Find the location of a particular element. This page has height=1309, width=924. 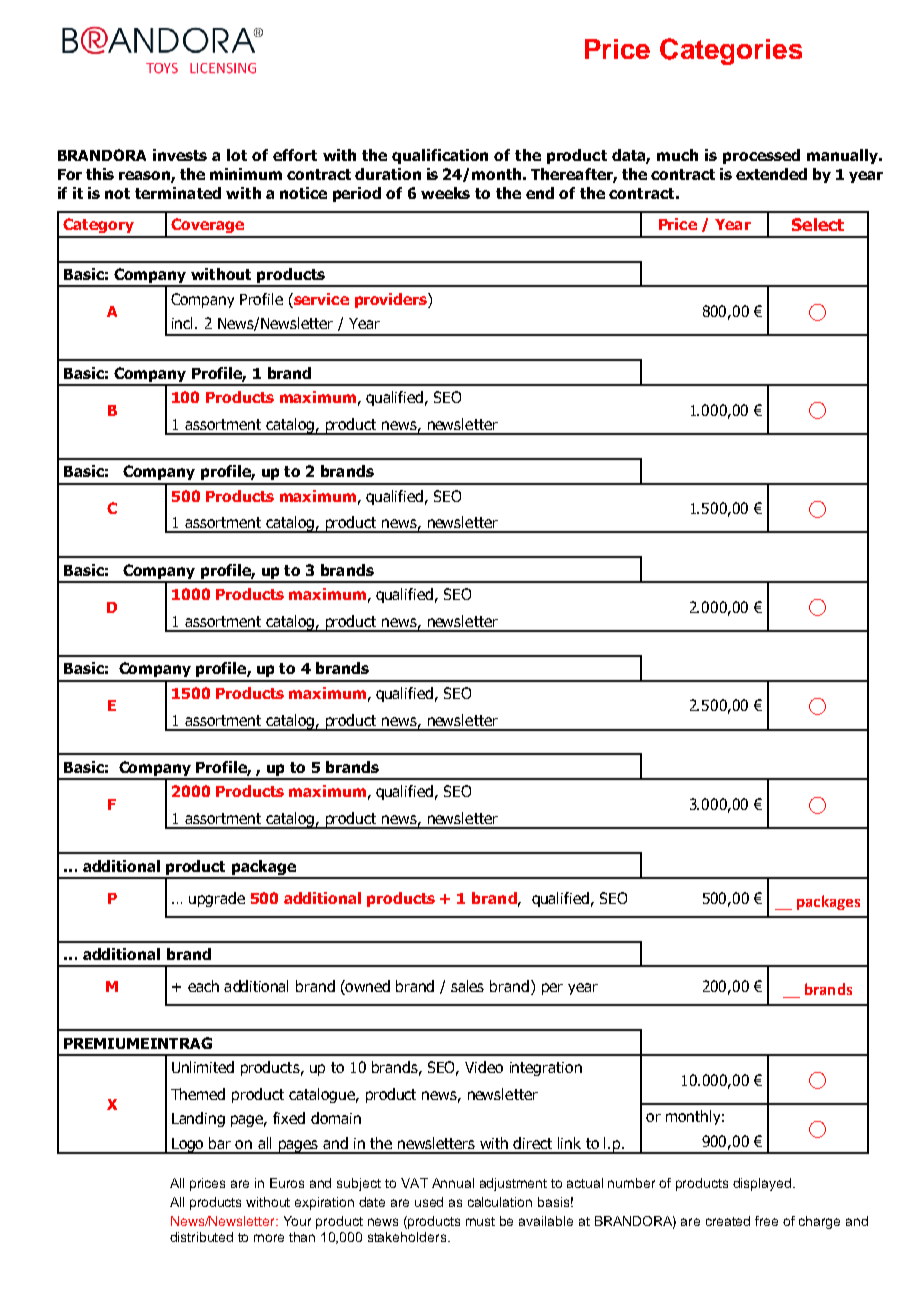

Categories is located at coordinates (731, 51).
